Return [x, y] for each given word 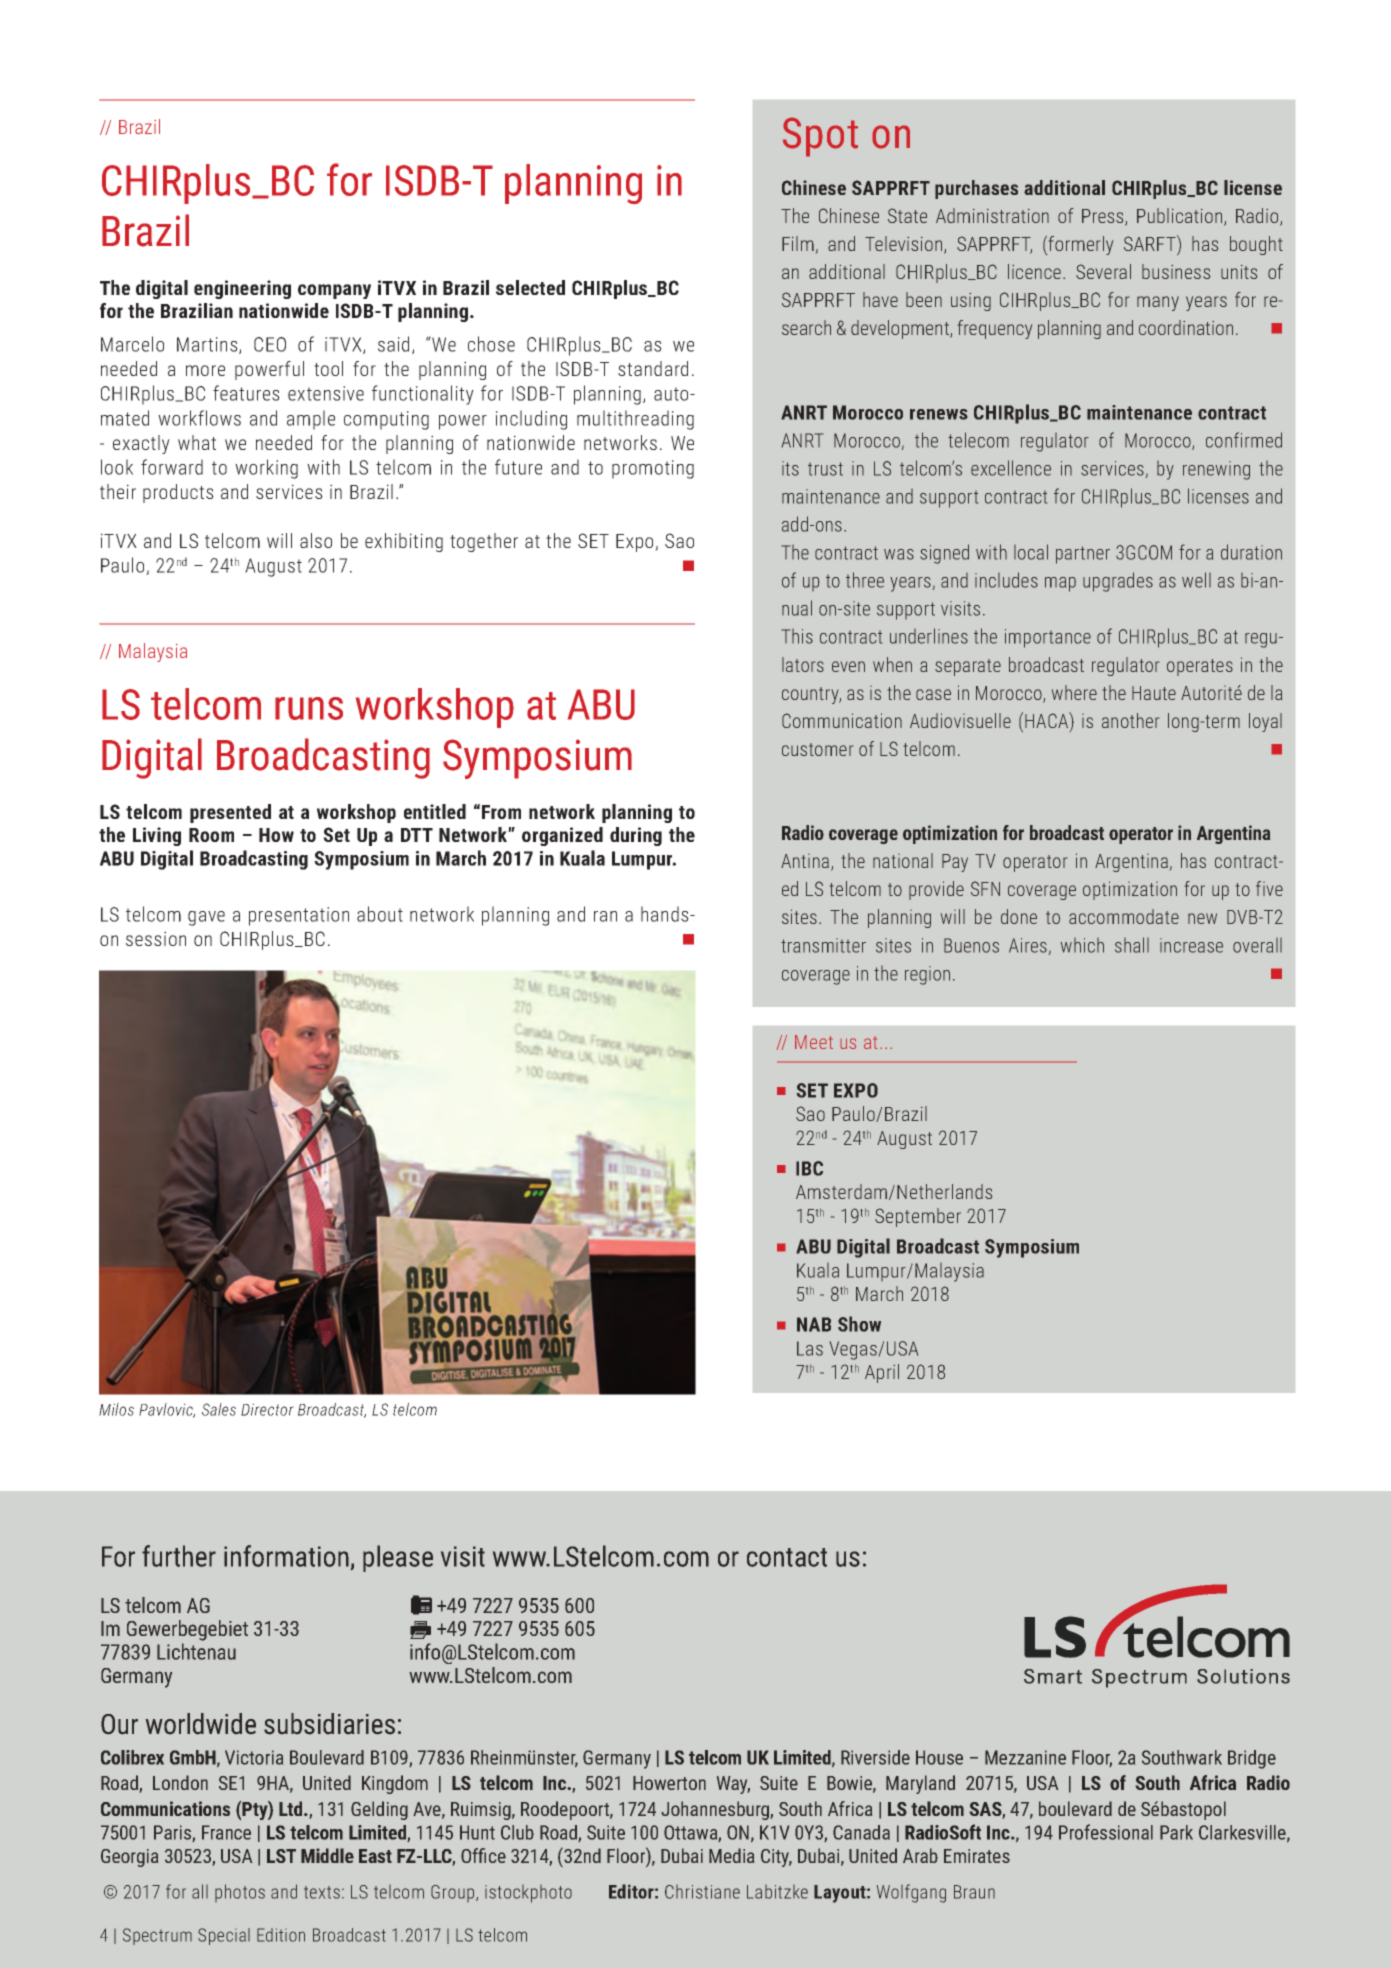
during [636, 836]
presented [230, 813]
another [1130, 720]
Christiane [702, 1892]
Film [798, 243]
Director [267, 1409]
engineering [242, 289]
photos [240, 1893]
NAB [814, 1324]
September [918, 1217]
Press [1104, 217]
